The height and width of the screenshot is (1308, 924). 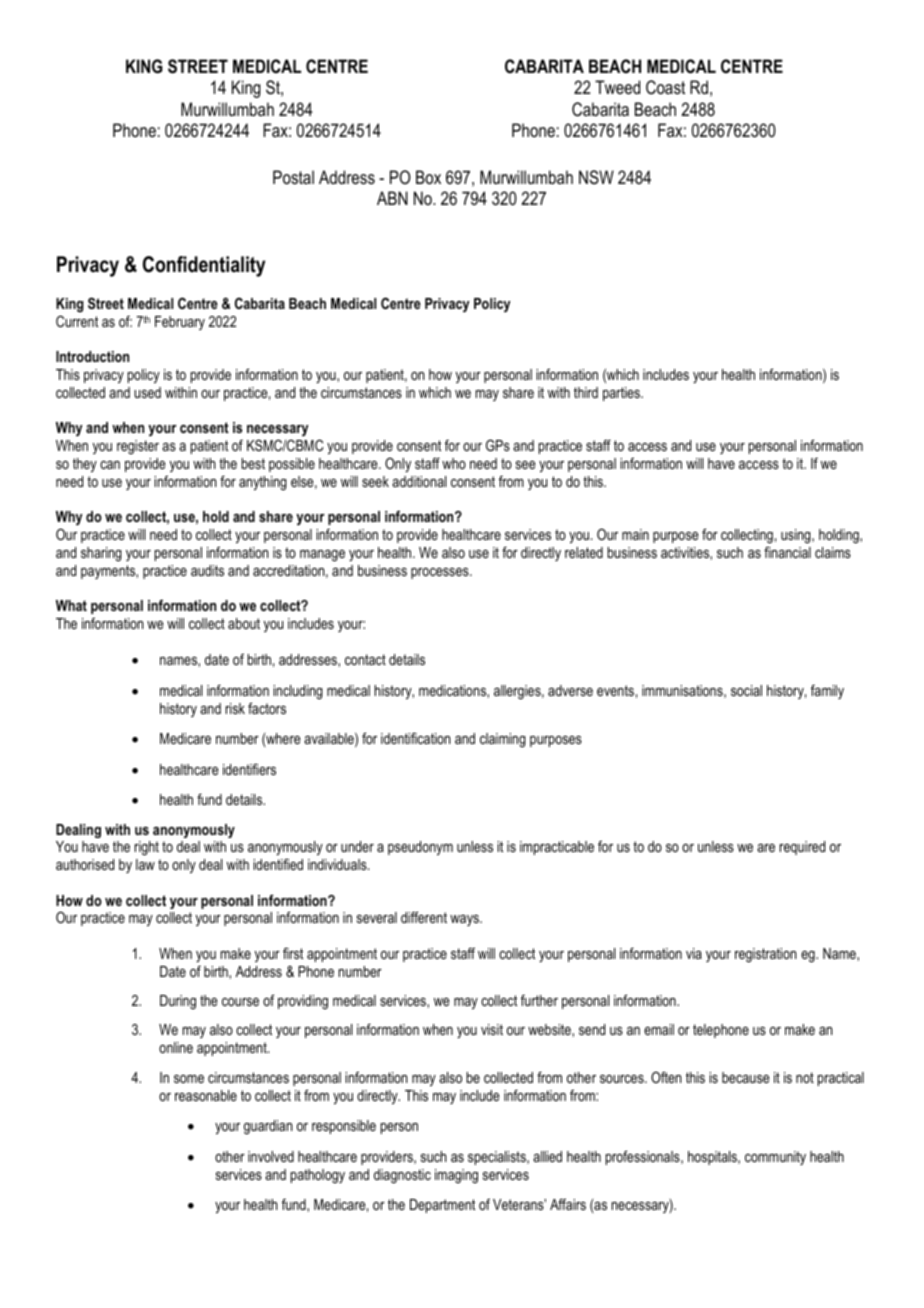 What do you see at coordinates (428, 177) in the screenshot?
I see `Box` at bounding box center [428, 177].
